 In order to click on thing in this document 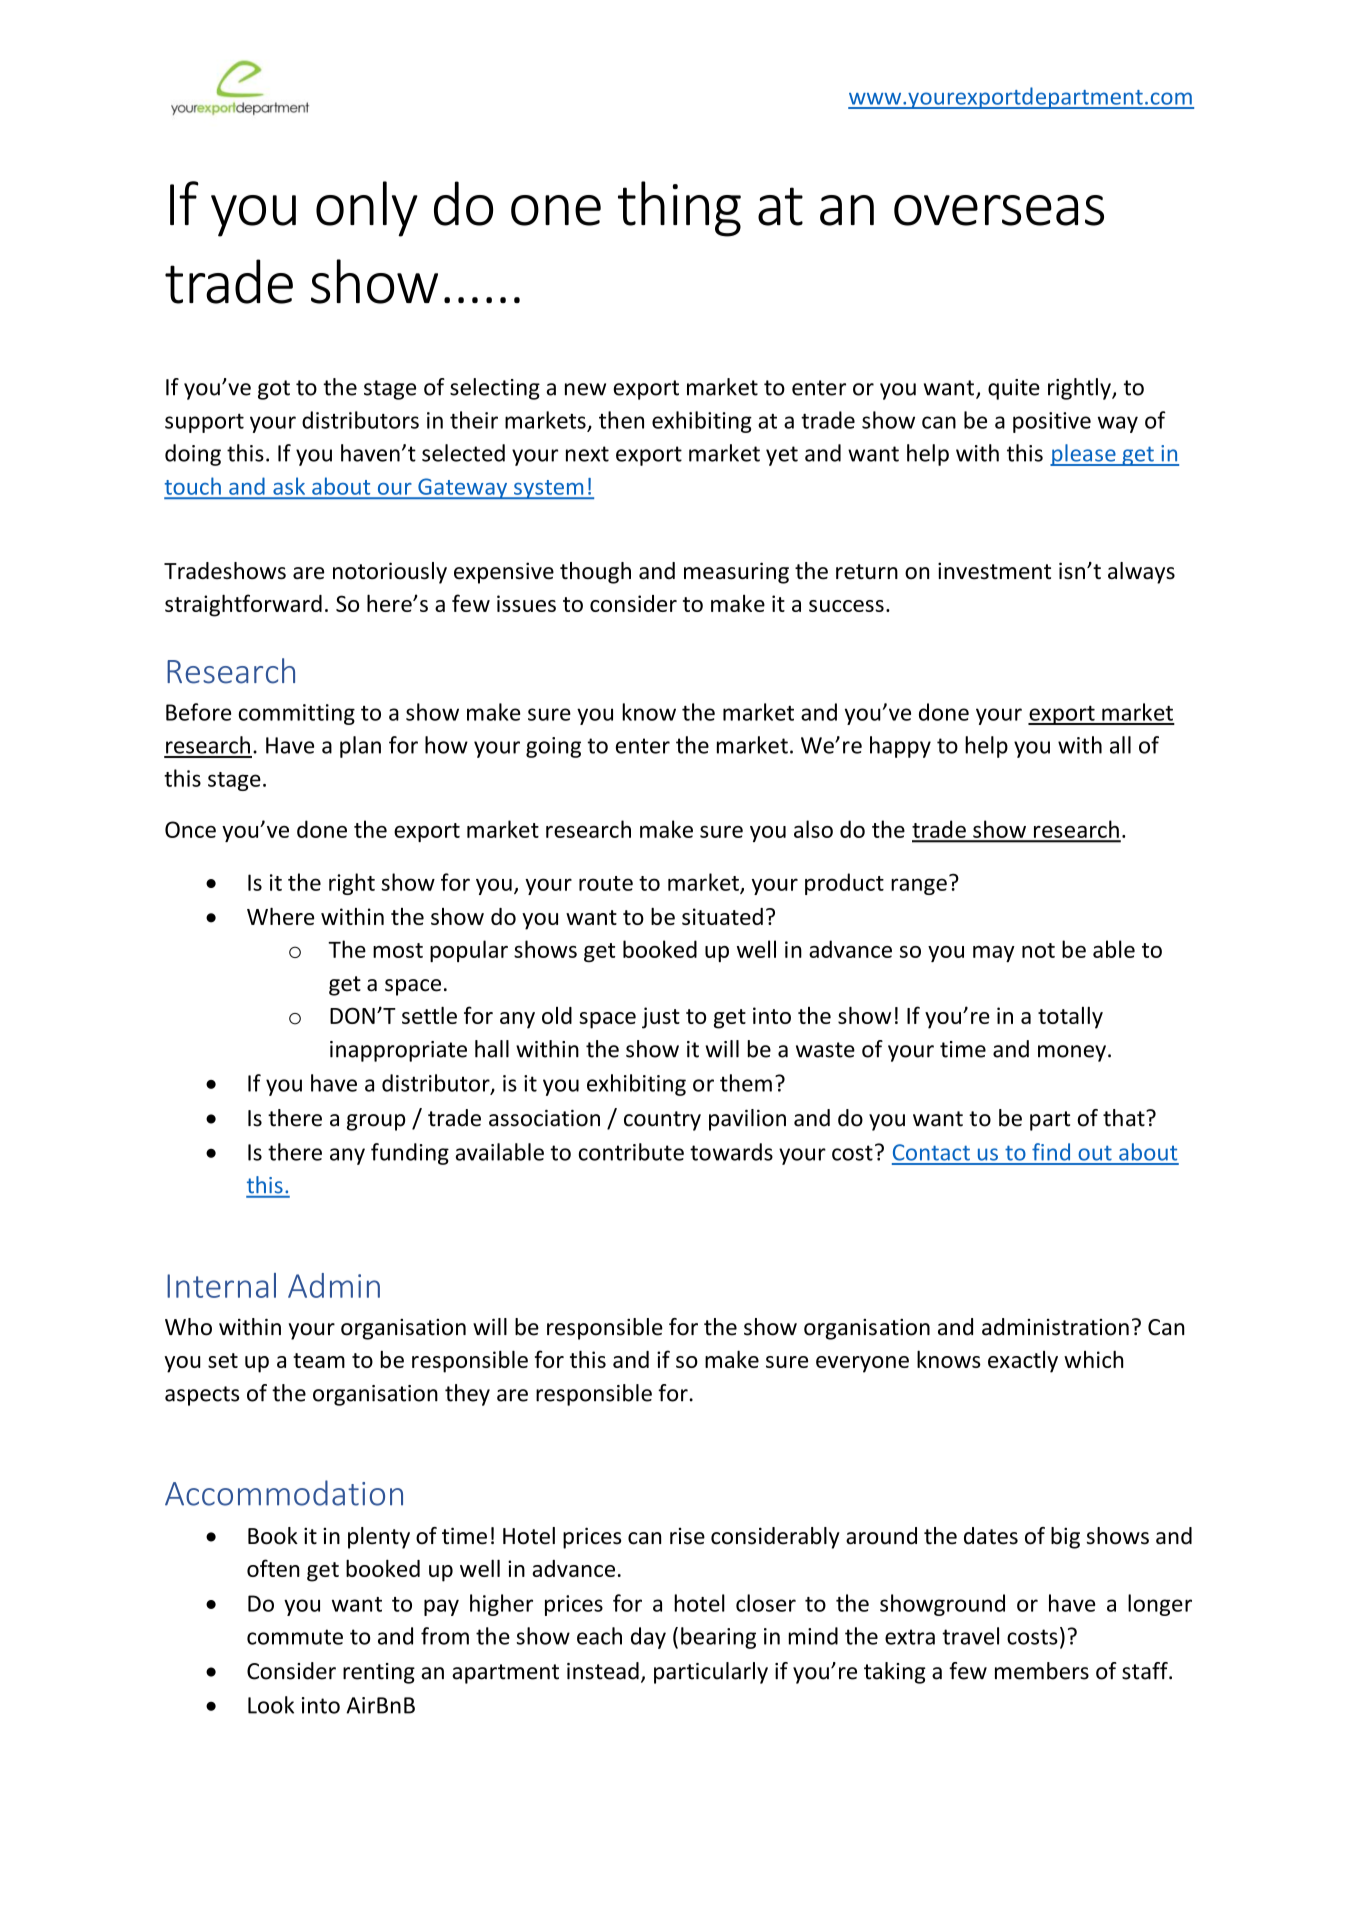, I will do `click(679, 209)`.
